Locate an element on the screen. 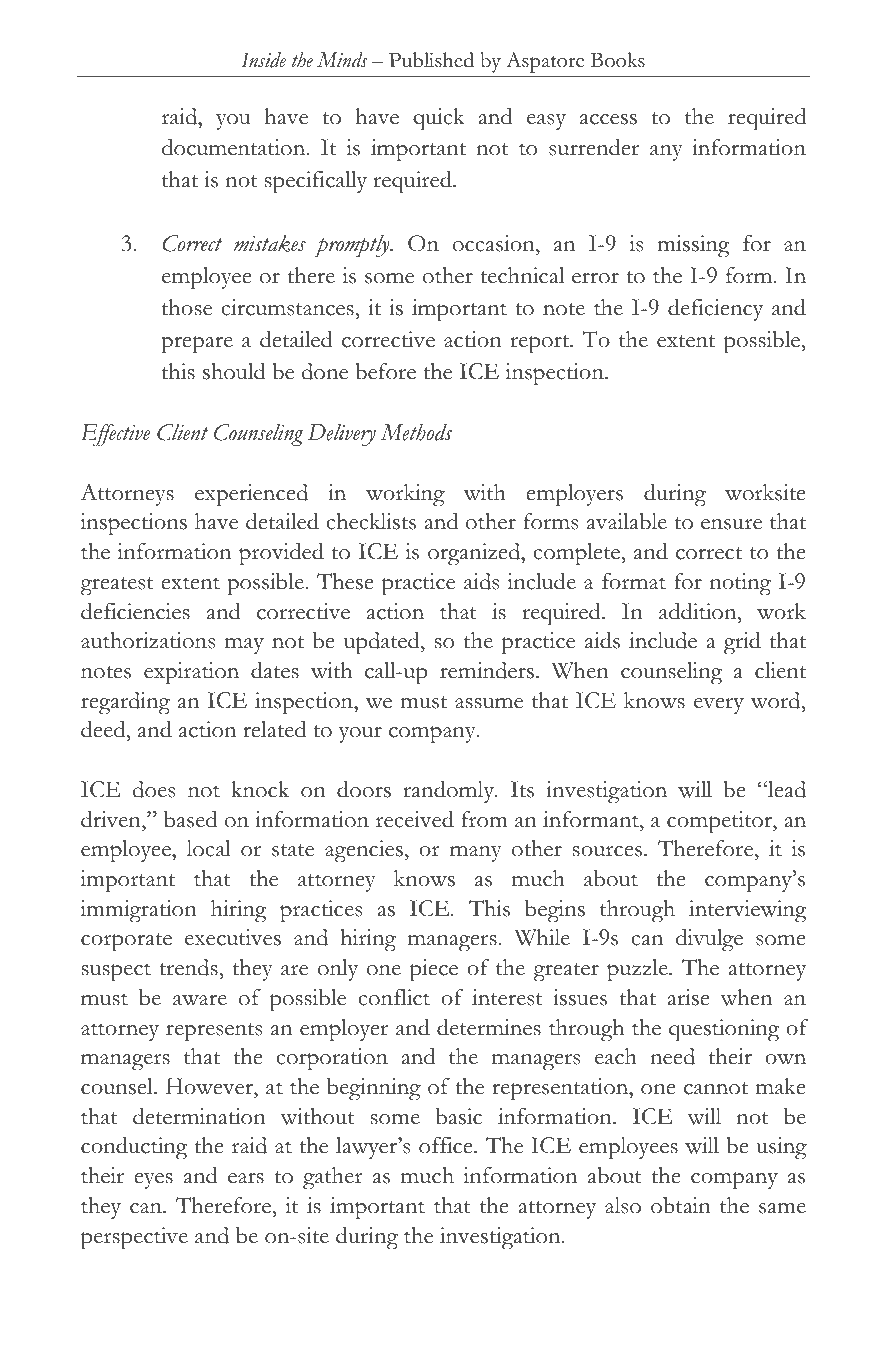  quick is located at coordinates (439, 119).
